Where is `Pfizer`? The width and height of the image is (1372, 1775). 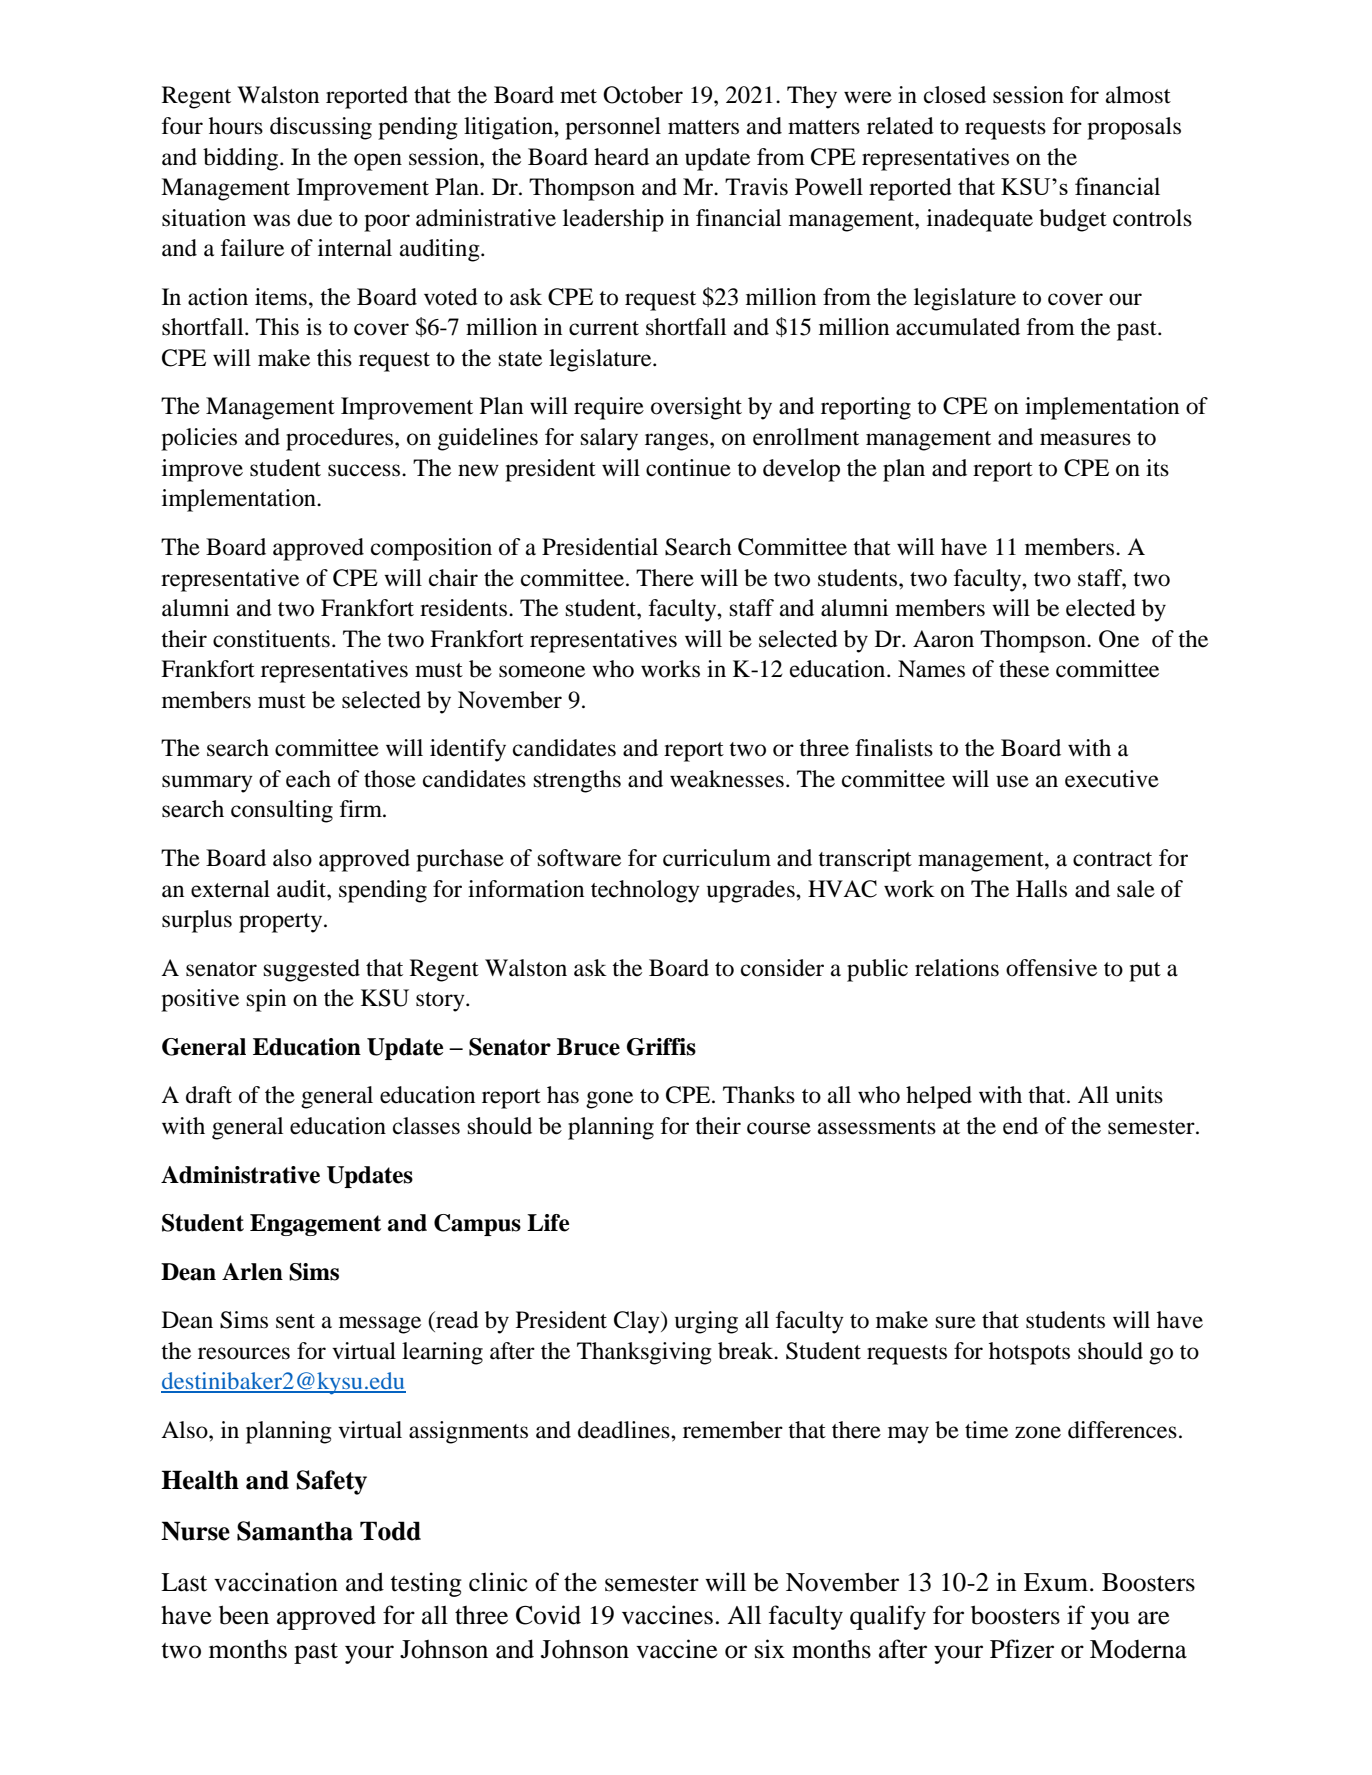 Pfizer is located at coordinates (1022, 1649).
